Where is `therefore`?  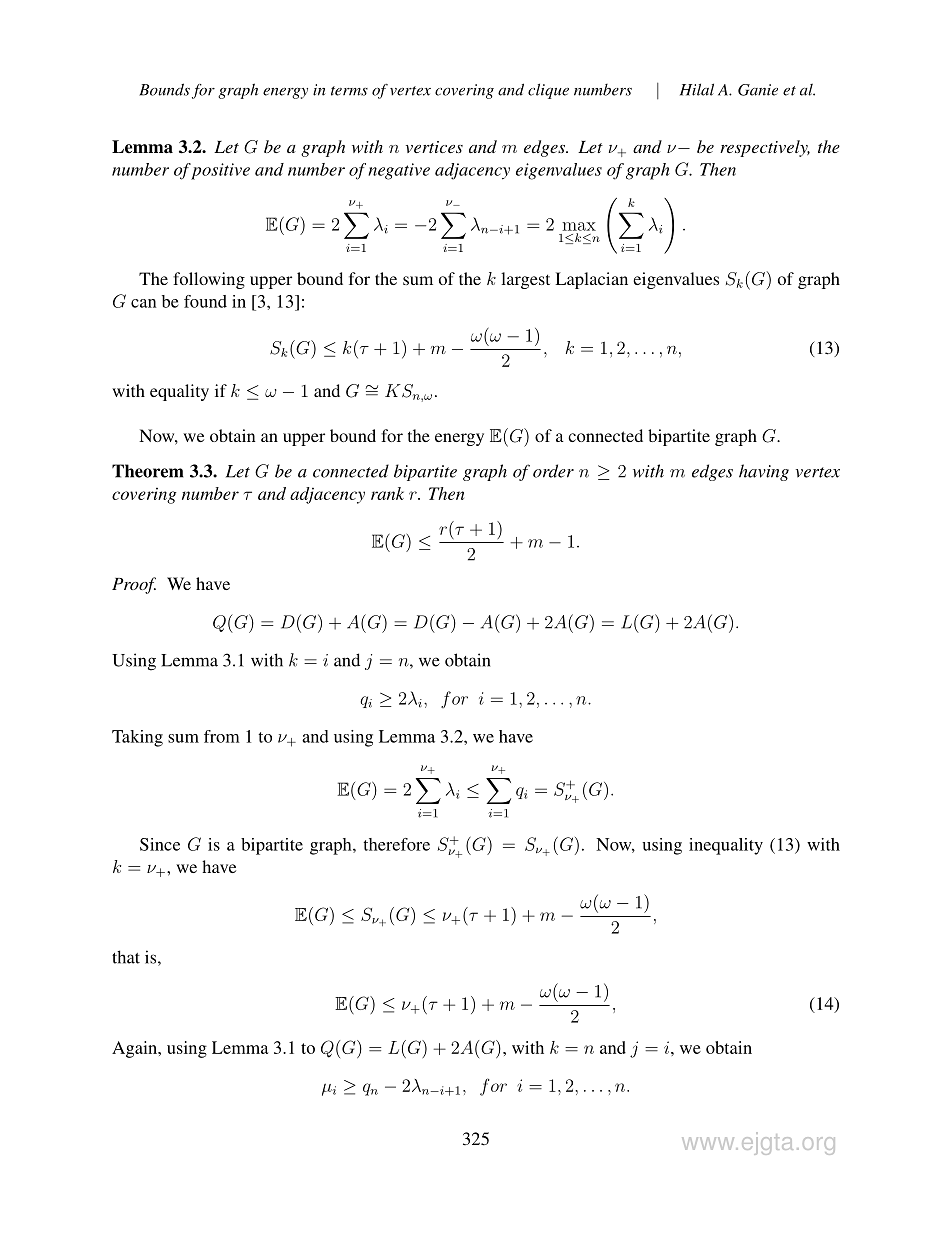 therefore is located at coordinates (396, 844).
